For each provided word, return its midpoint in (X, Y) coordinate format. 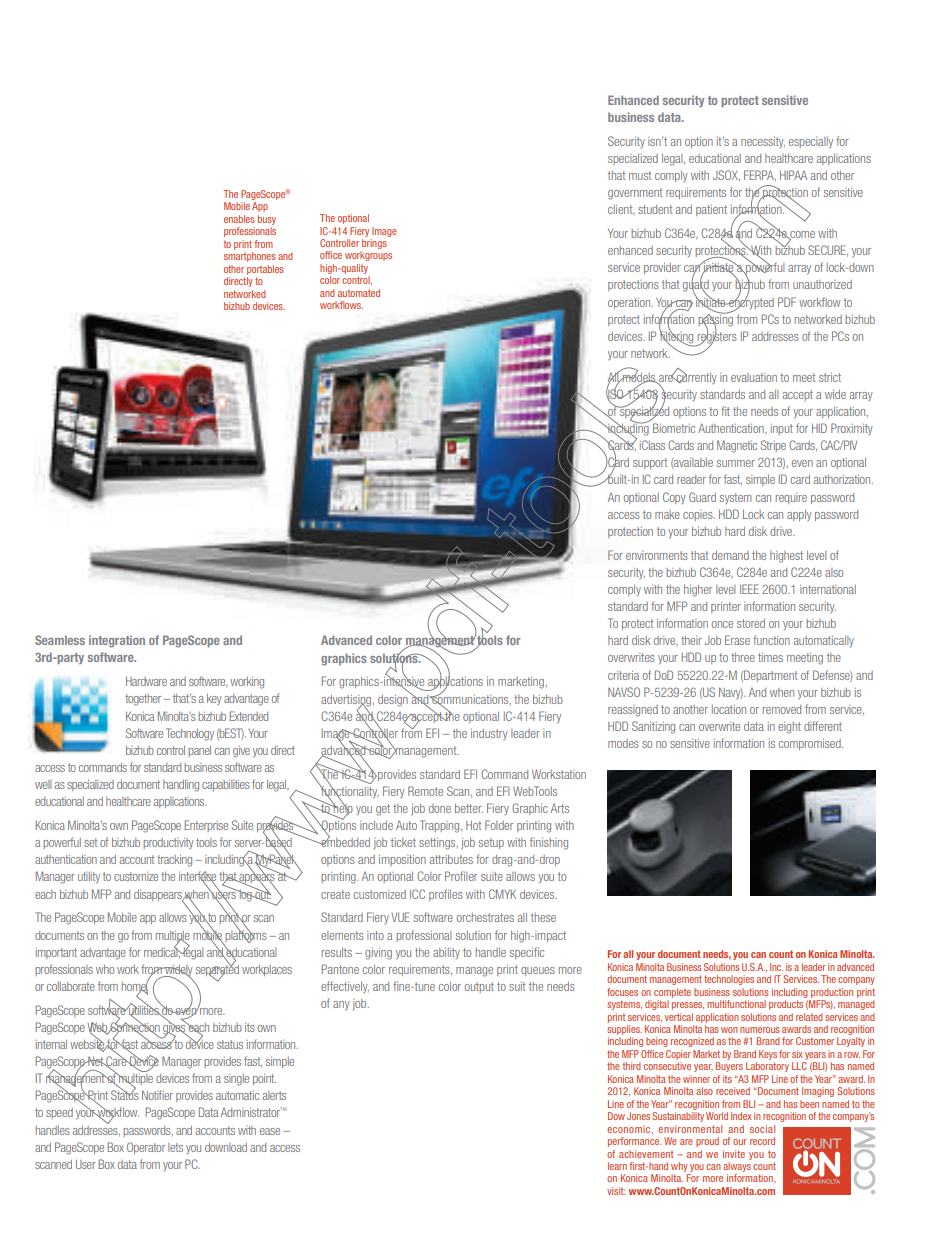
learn (617, 1166)
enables (239, 219)
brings (374, 244)
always (737, 1167)
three (743, 657)
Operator (146, 1148)
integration (117, 641)
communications (470, 699)
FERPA (760, 175)
